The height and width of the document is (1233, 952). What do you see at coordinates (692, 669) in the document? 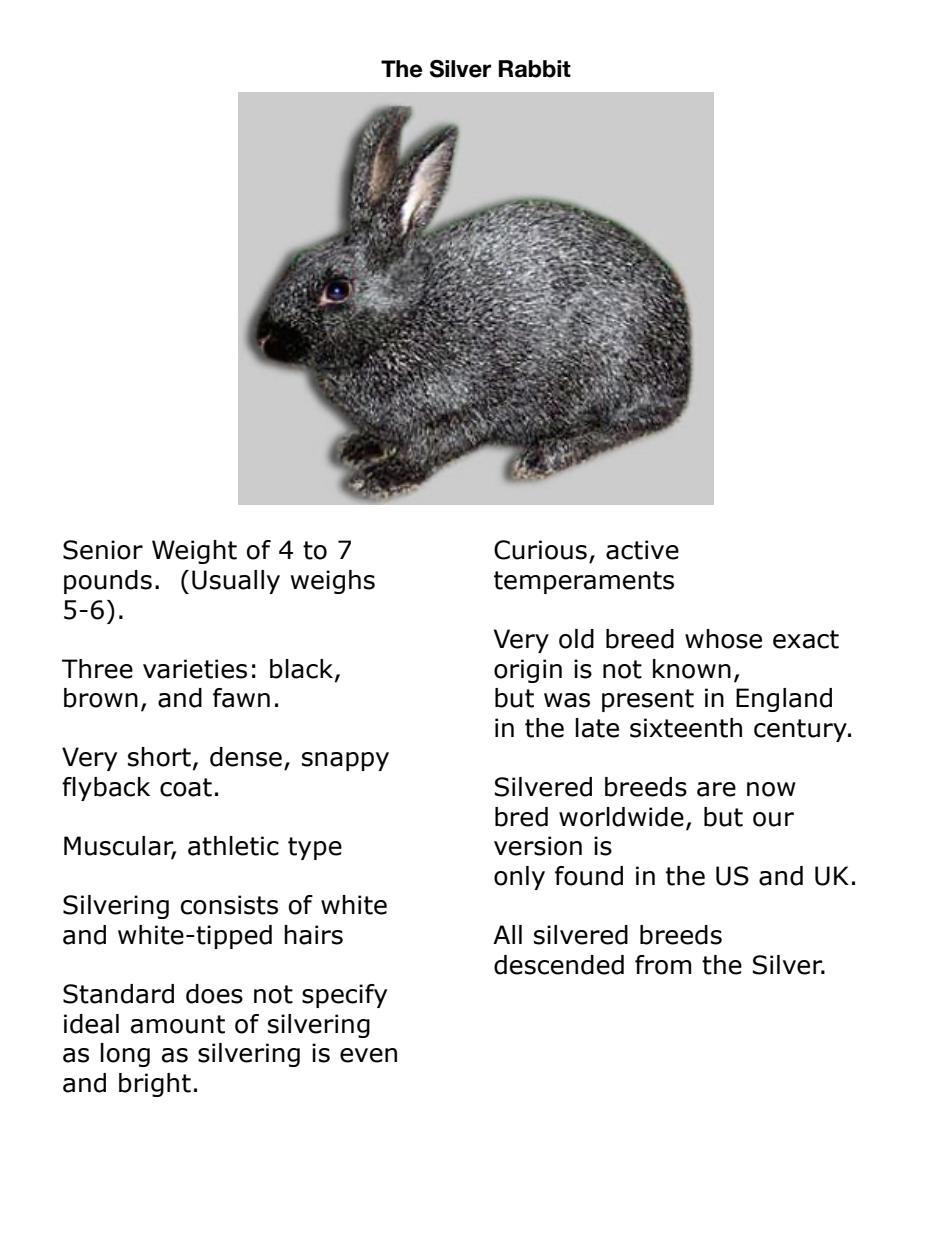
I see `known` at bounding box center [692, 669].
